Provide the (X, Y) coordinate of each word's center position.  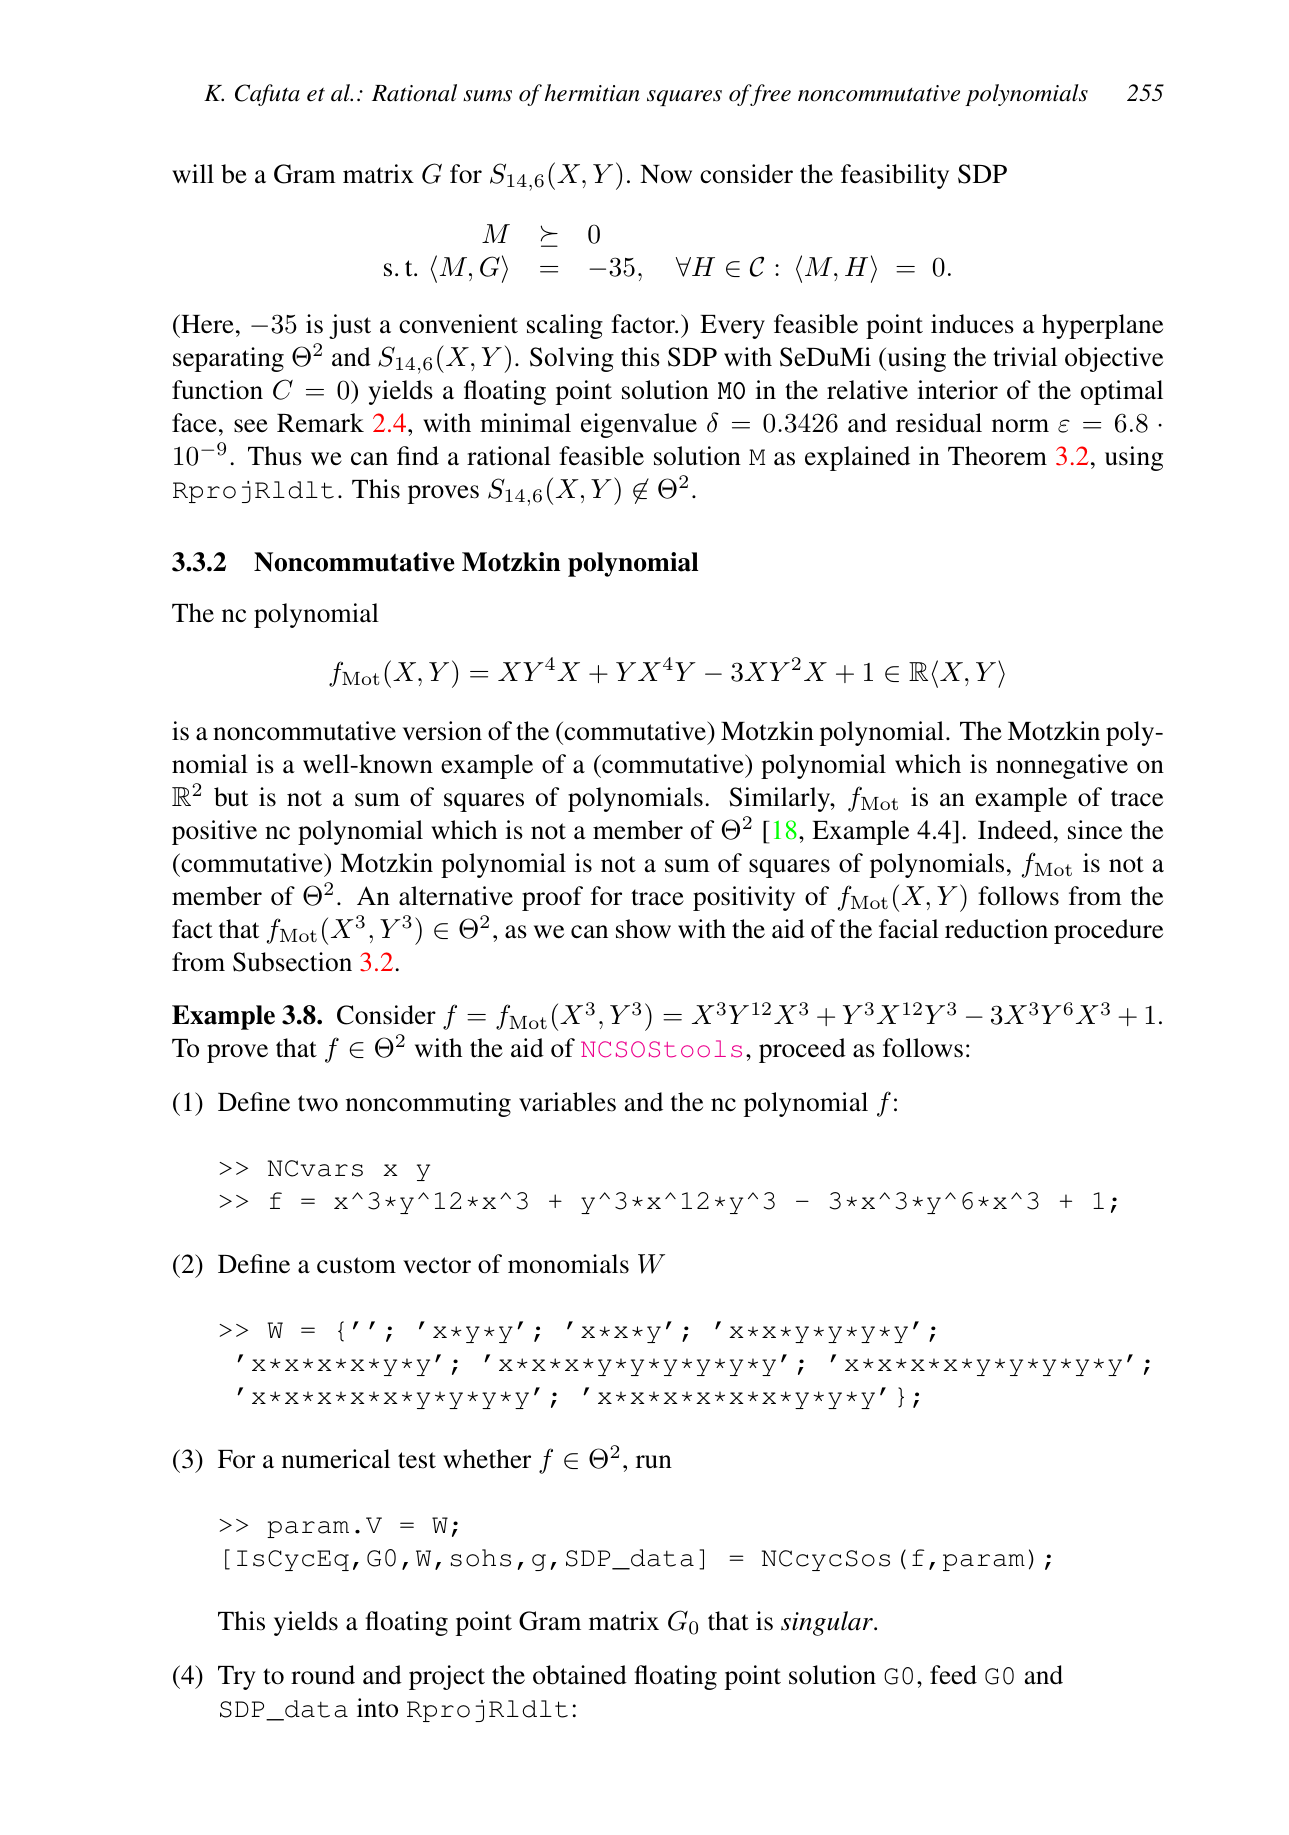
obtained (580, 1675)
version (442, 731)
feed (953, 1675)
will (193, 173)
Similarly (781, 799)
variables (567, 1102)
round (323, 1675)
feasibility (895, 176)
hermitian (592, 93)
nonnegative (1062, 766)
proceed (802, 1050)
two (318, 1103)
